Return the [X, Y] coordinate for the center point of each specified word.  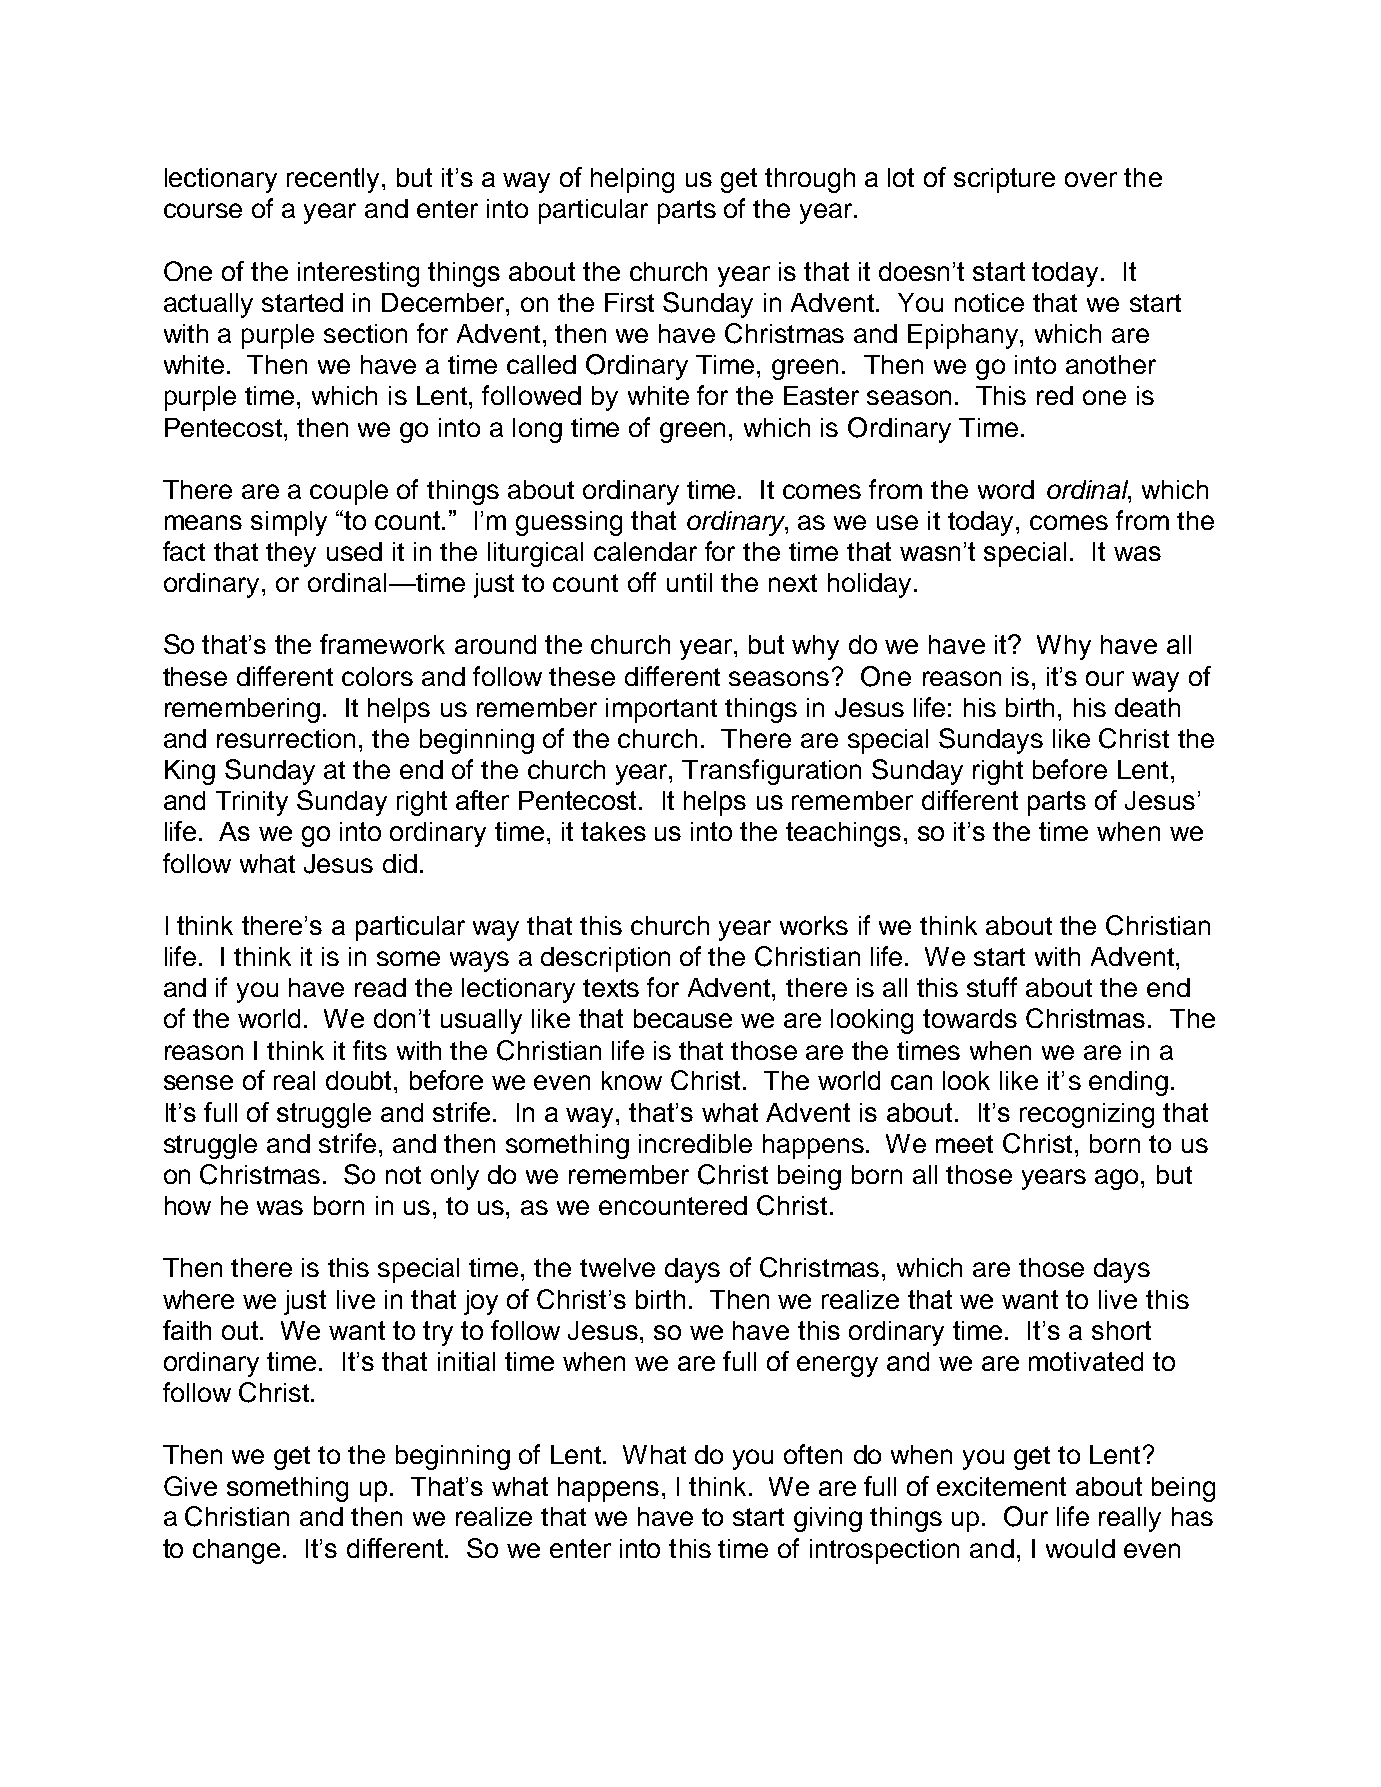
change [236, 1551]
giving [828, 1519]
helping [632, 180]
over [1091, 179]
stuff [992, 987]
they [291, 554]
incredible [695, 1143]
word [1006, 489]
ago [1116, 1179]
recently [335, 180]
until [689, 582]
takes [613, 831]
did [400, 863]
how [188, 1205]
